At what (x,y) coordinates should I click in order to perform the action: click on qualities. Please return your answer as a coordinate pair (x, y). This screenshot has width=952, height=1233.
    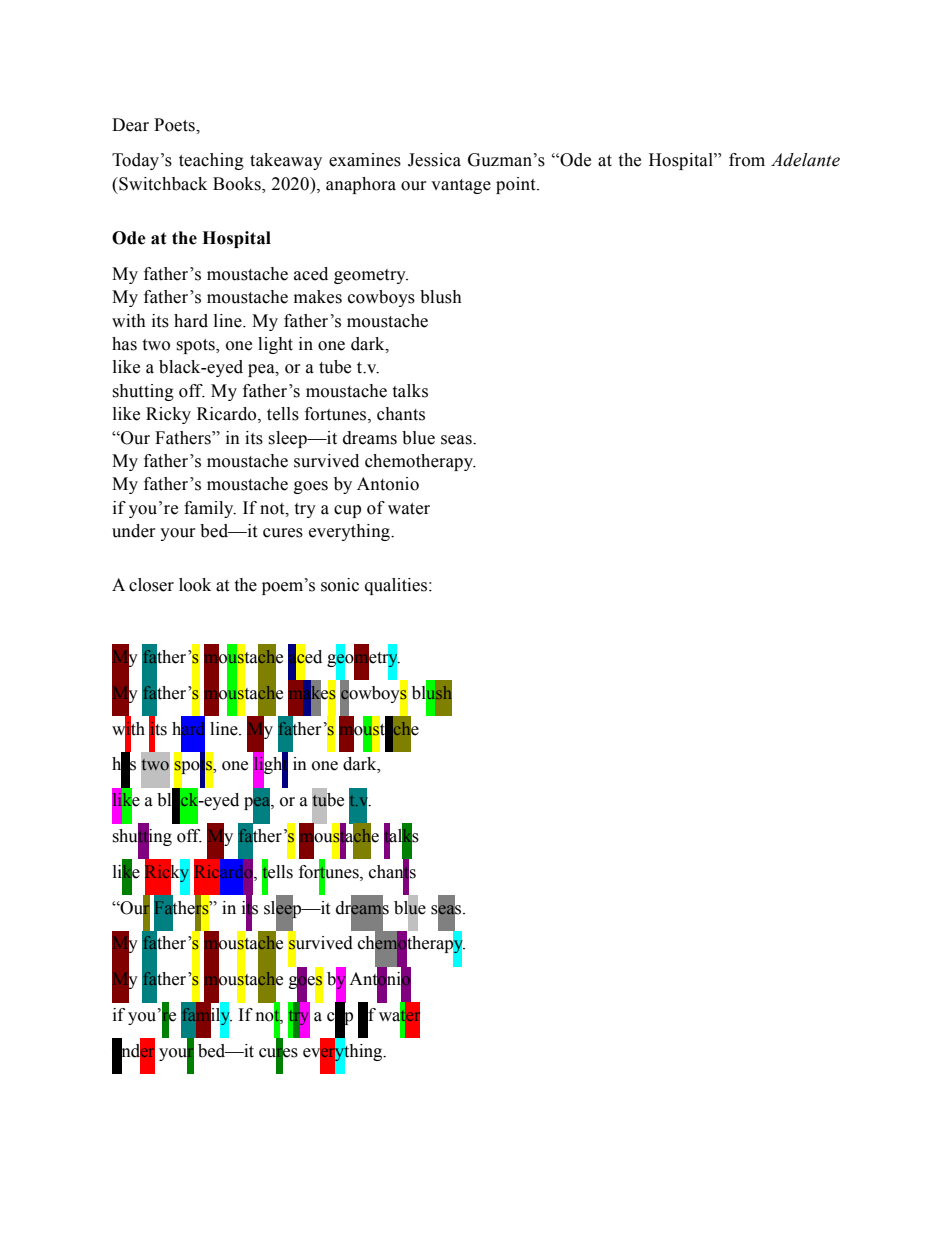
    Looking at the image, I should click on (397, 586).
